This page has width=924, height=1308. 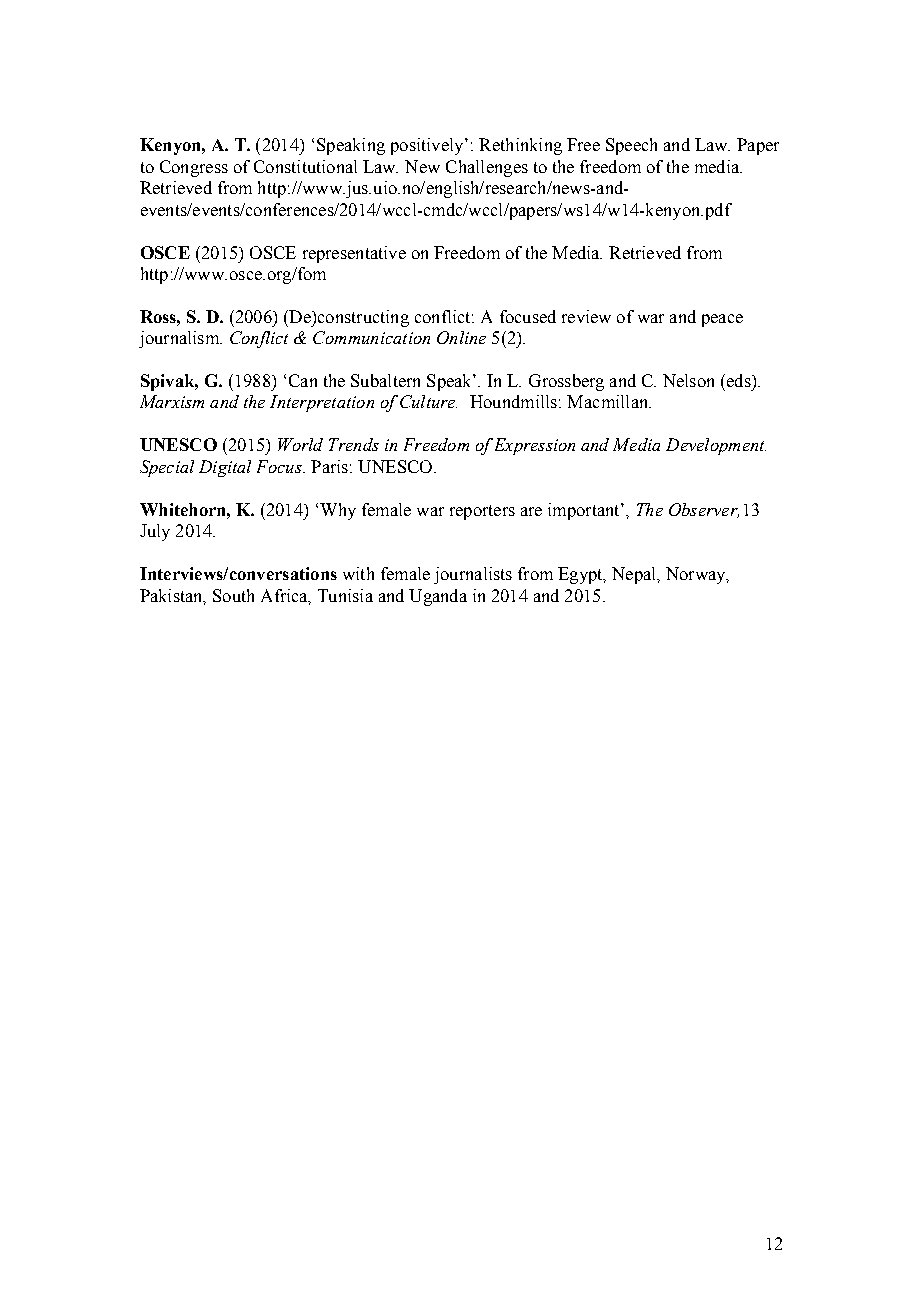 What do you see at coordinates (303, 380) in the page?
I see `Can` at bounding box center [303, 380].
